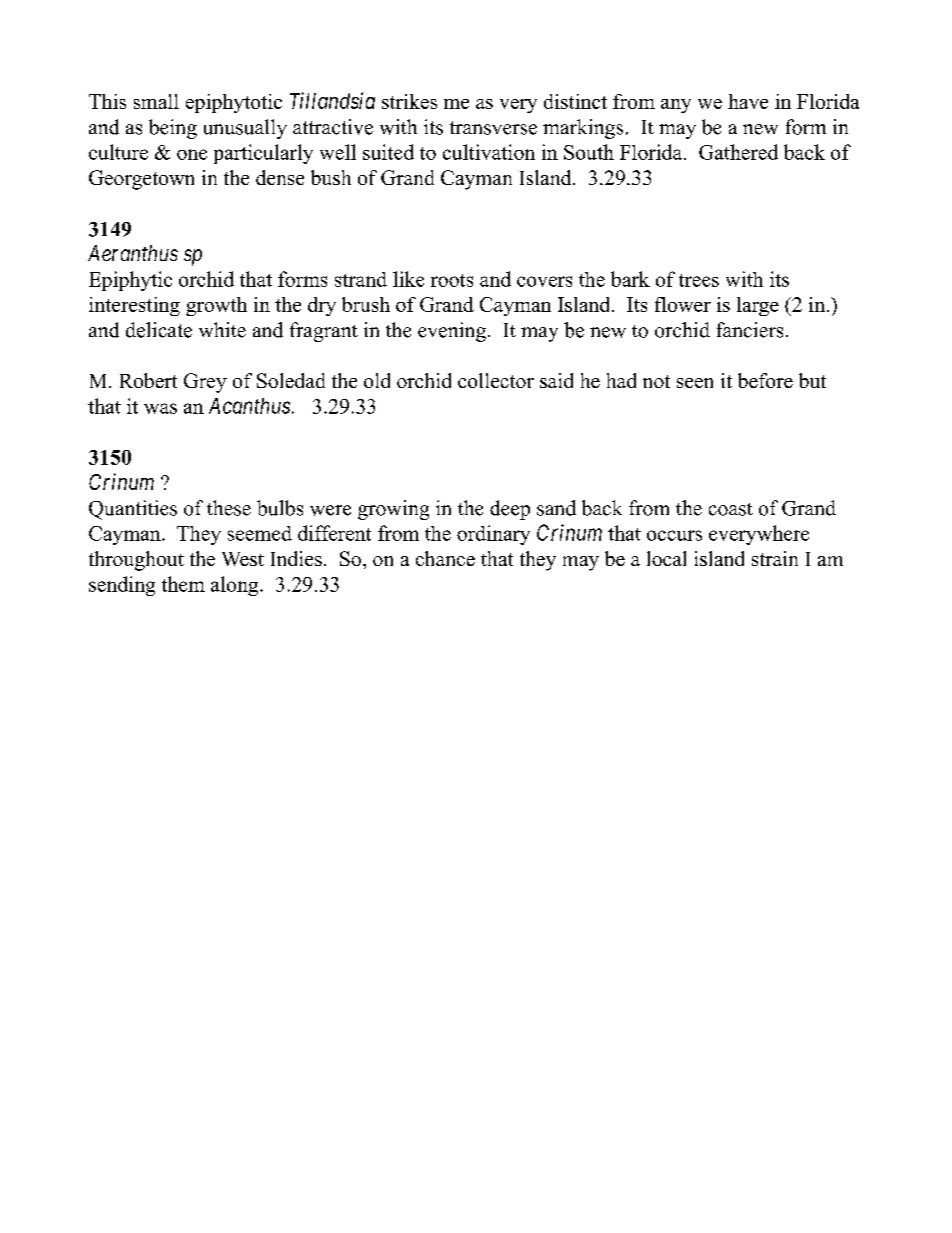 Image resolution: width=952 pixels, height=1233 pixels. Describe the element at coordinates (775, 558) in the screenshot. I see `strain` at that location.
